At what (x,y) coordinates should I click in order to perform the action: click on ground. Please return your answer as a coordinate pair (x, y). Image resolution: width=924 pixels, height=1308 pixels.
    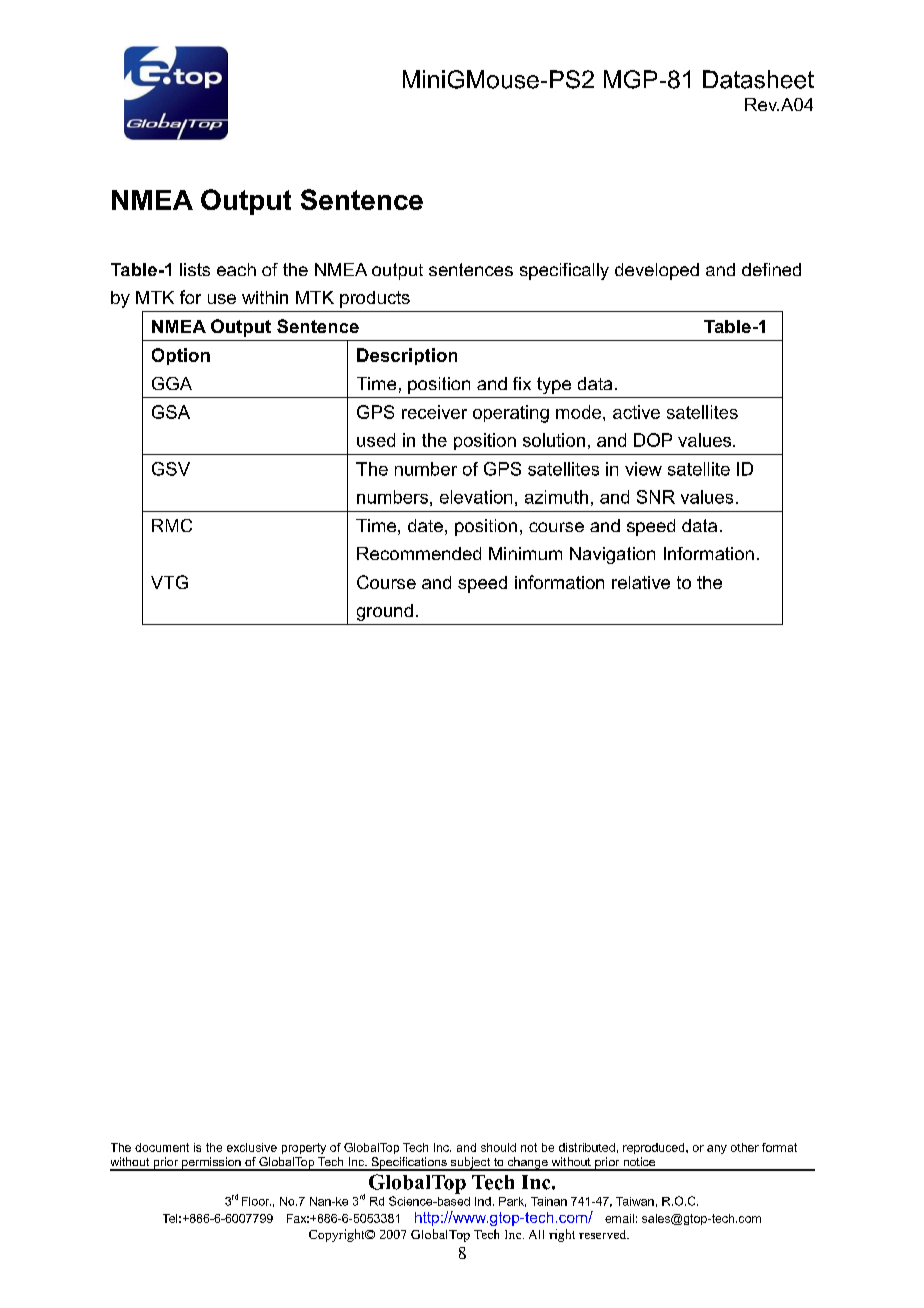
    Looking at the image, I should click on (385, 612).
